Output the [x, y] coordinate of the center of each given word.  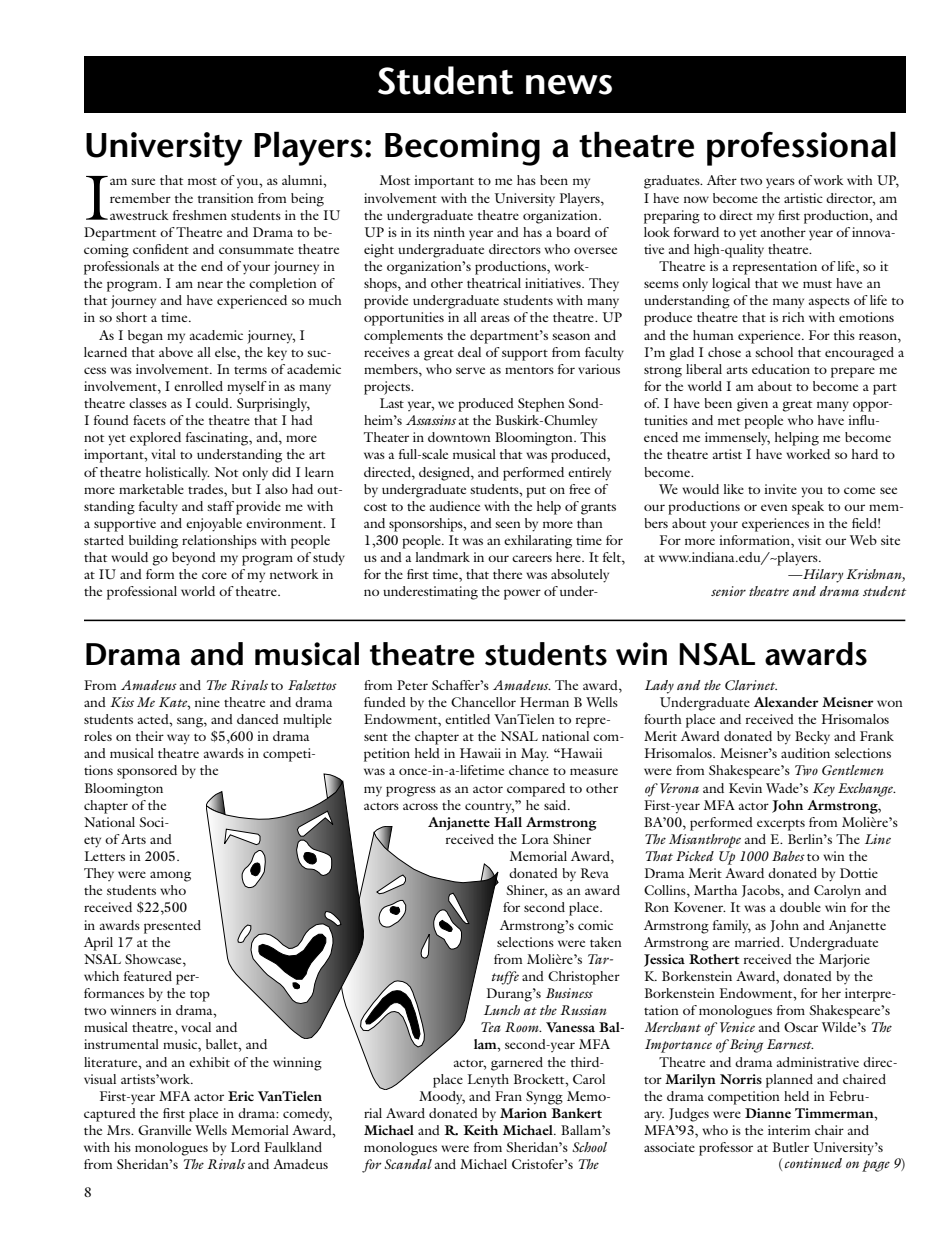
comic [595, 925]
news [569, 85]
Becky [812, 737]
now [696, 199]
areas [495, 318]
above [176, 352]
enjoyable [214, 525]
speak [808, 508]
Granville [164, 1130]
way [178, 739]
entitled [467, 719]
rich [793, 317]
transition [226, 198]
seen [508, 524]
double [800, 907]
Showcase [154, 959]
